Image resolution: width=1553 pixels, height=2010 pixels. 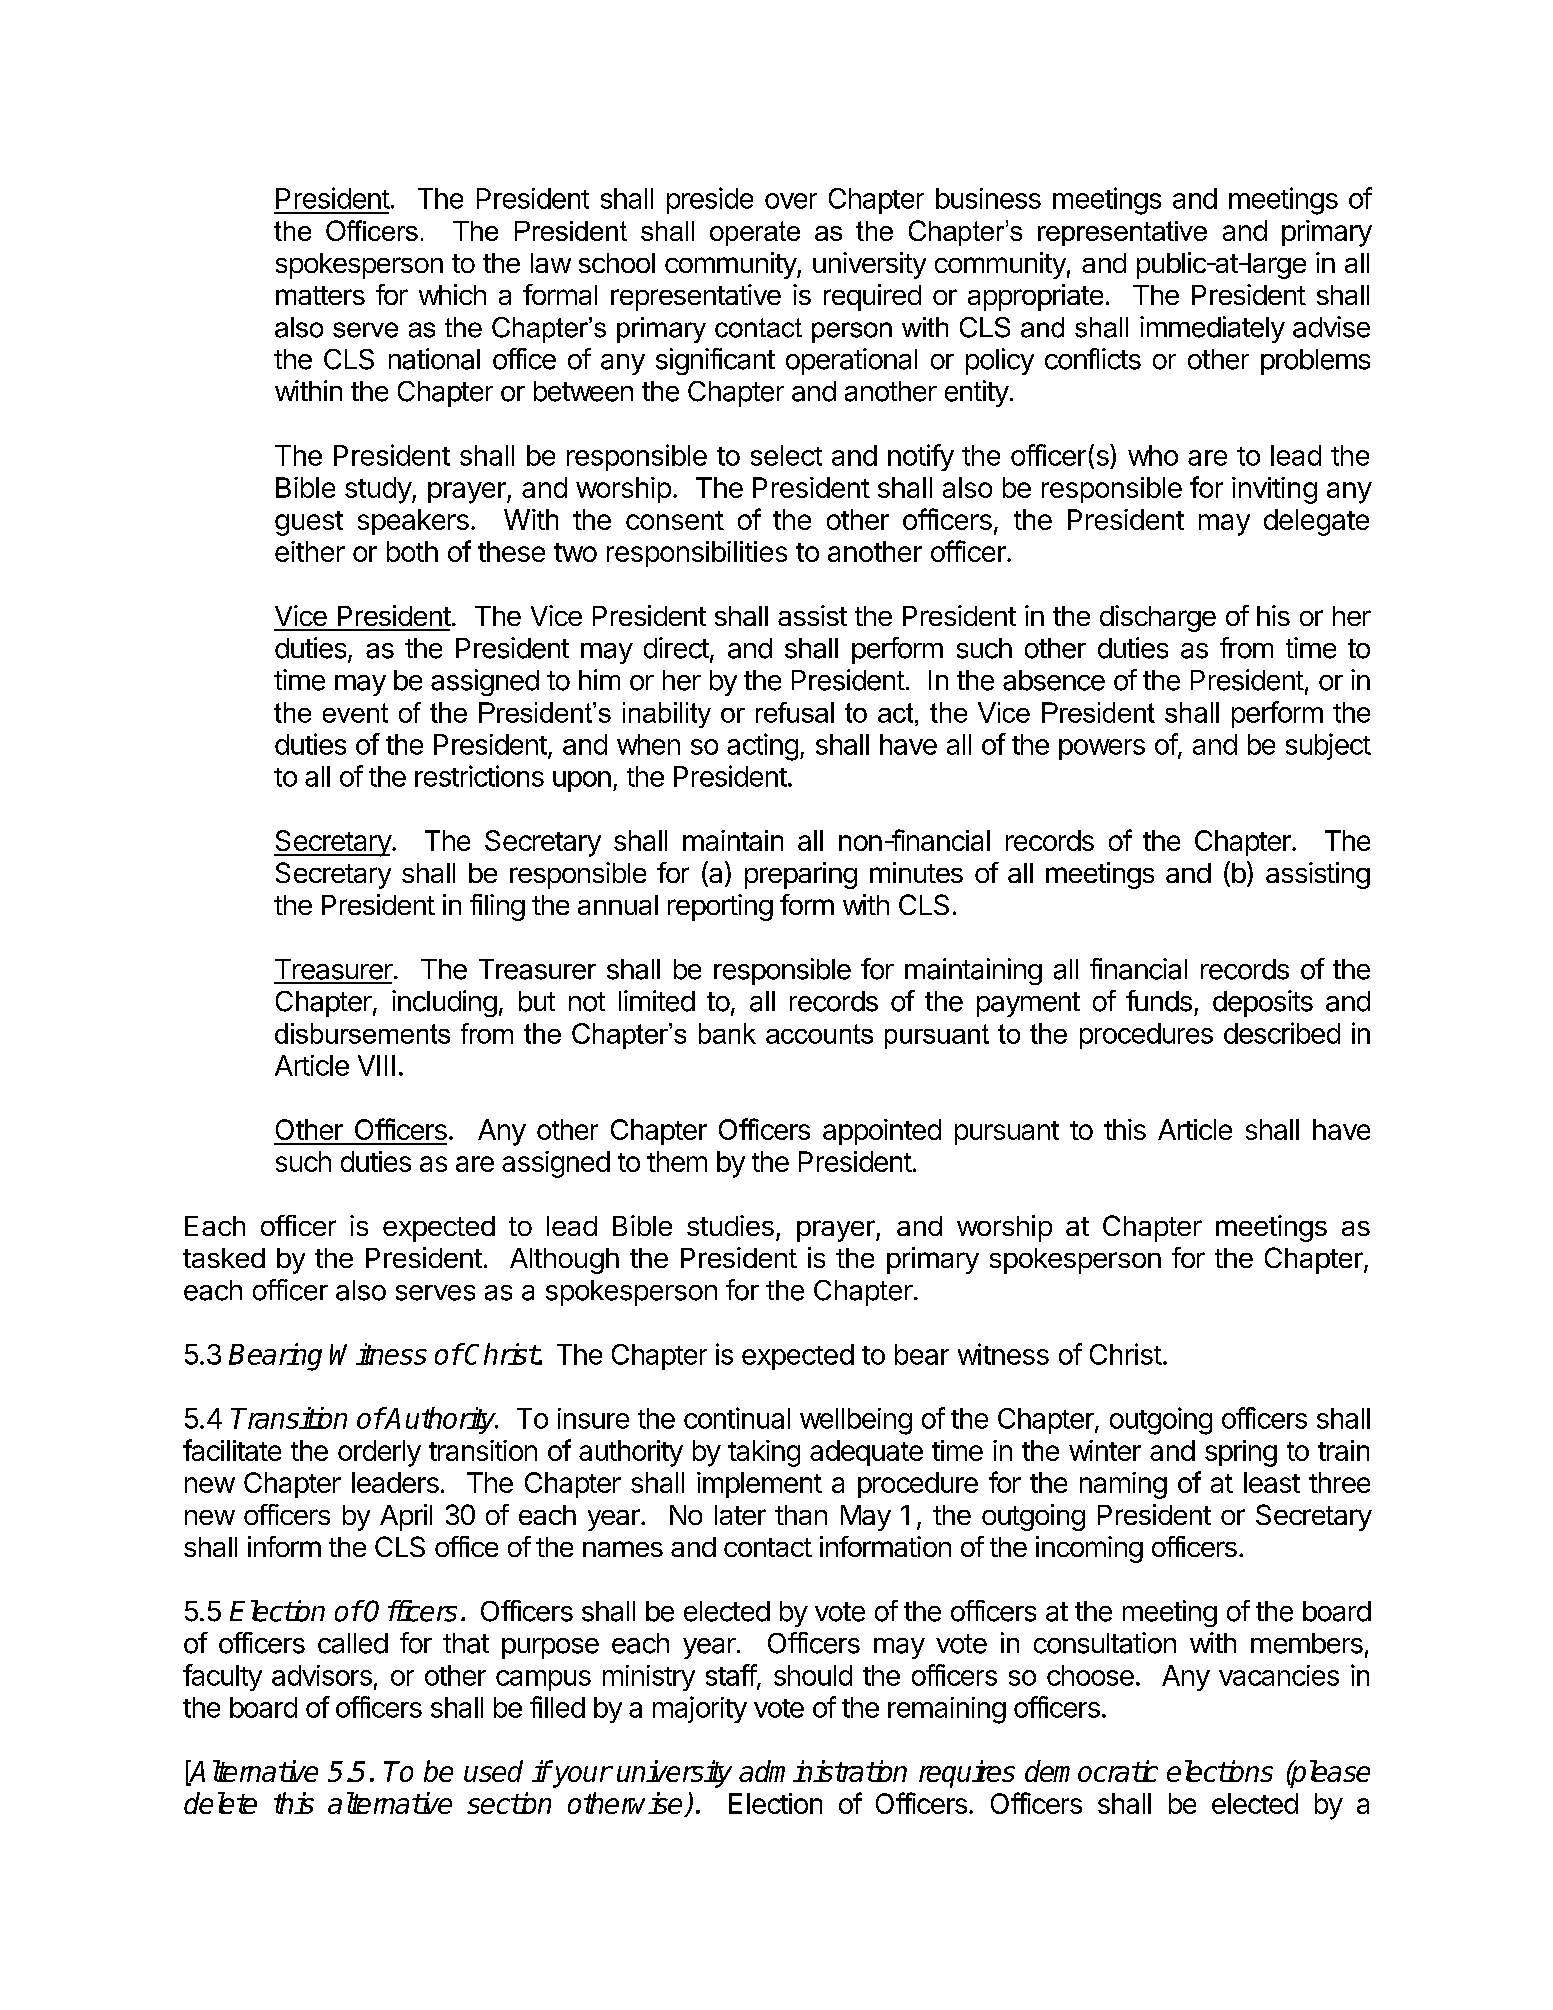 I want to click on accounts, so click(x=819, y=1034).
